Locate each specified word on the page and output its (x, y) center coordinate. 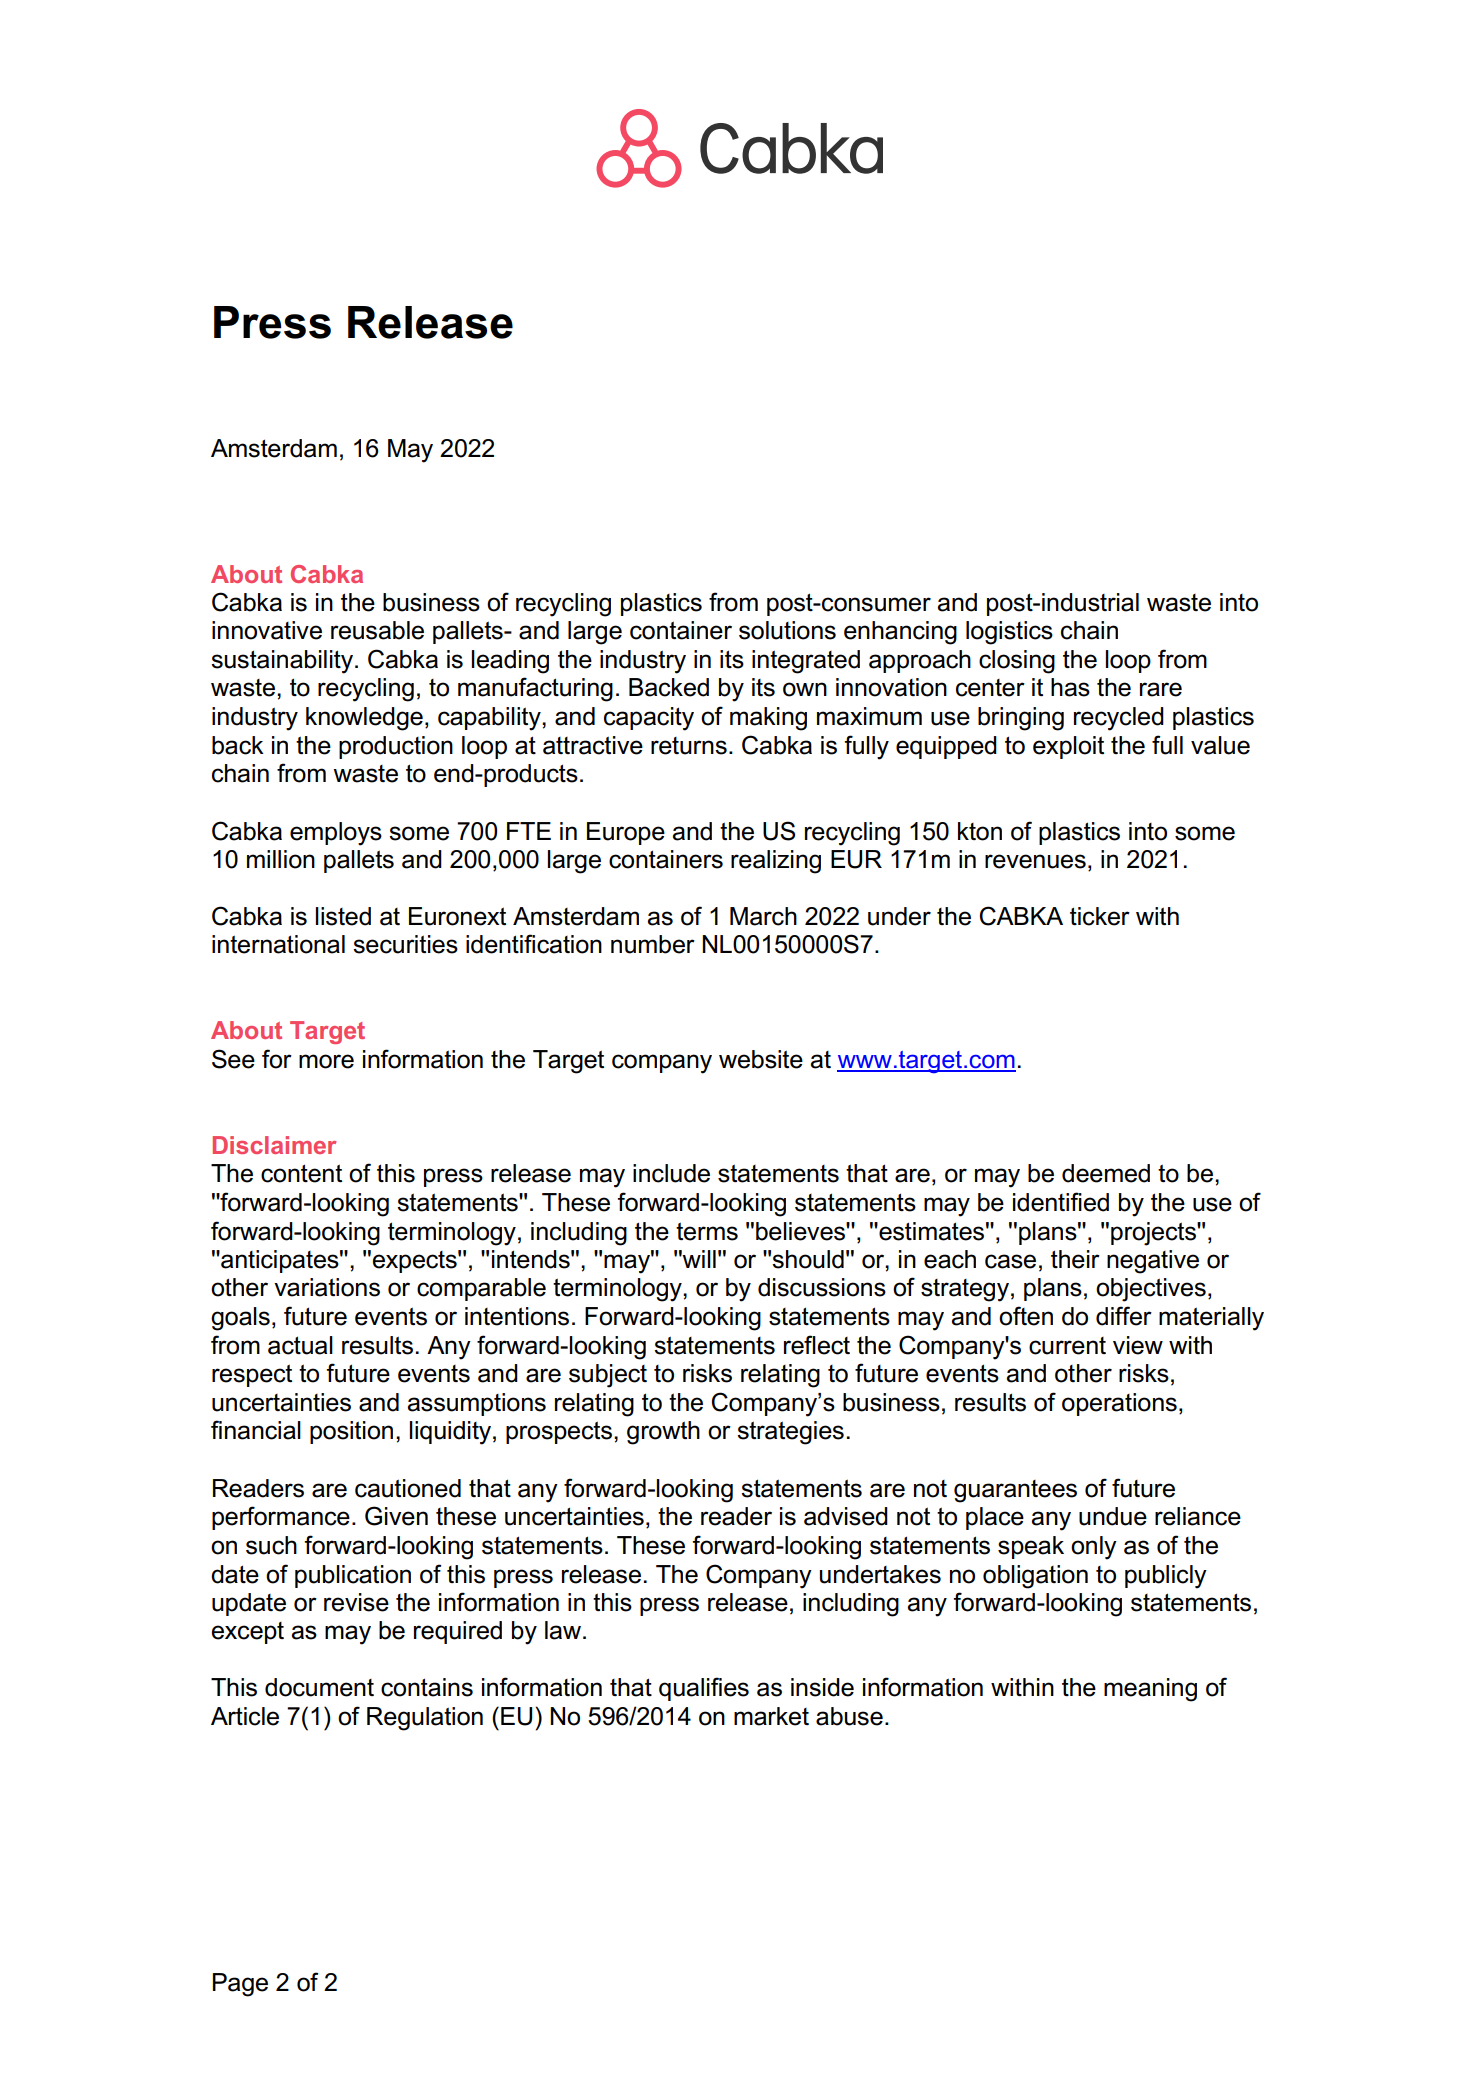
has (1070, 687)
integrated (806, 662)
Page (240, 1985)
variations (327, 1287)
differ (1124, 1316)
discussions (822, 1287)
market (771, 1716)
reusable (377, 630)
